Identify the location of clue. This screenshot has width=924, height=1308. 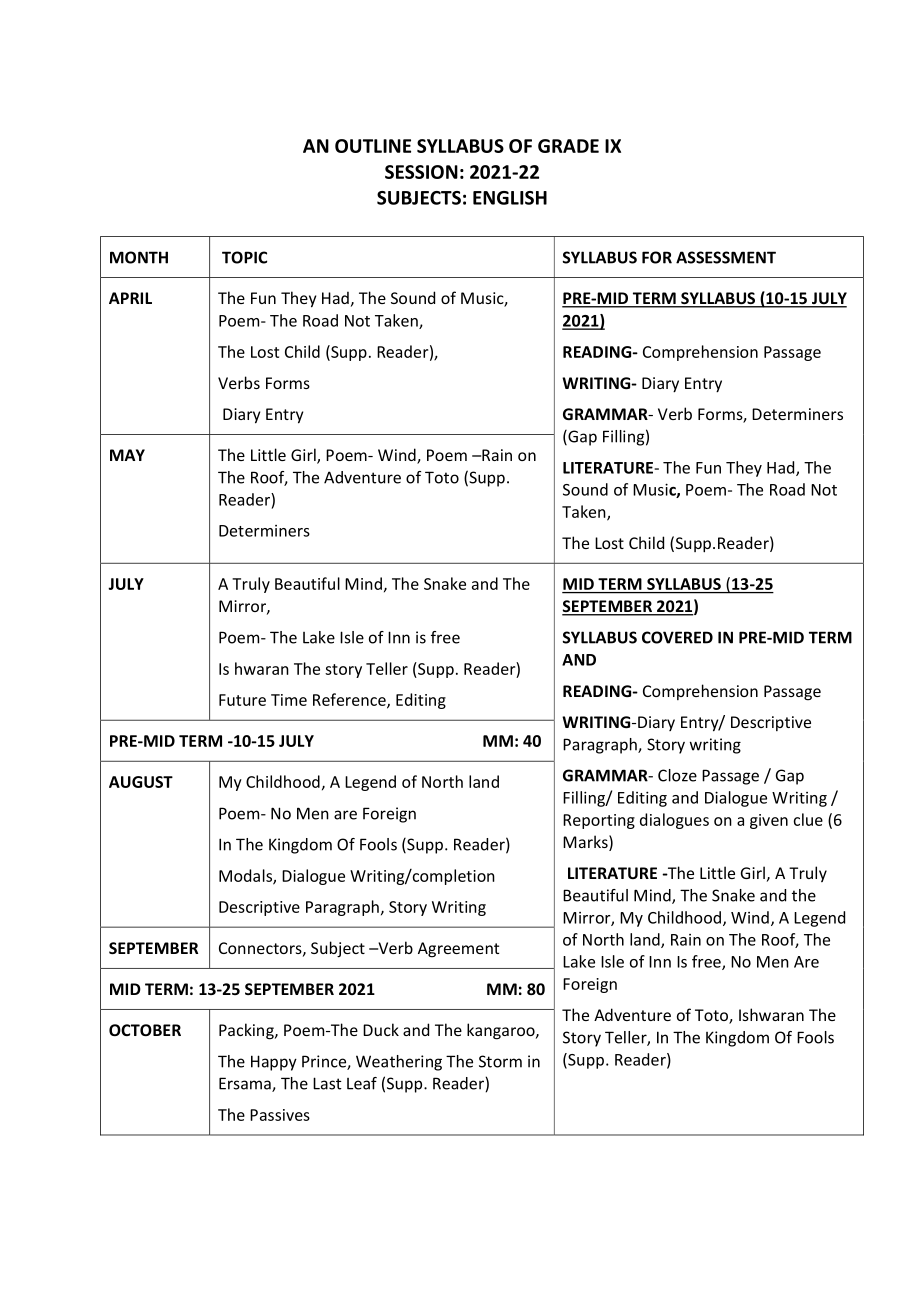
(808, 819).
